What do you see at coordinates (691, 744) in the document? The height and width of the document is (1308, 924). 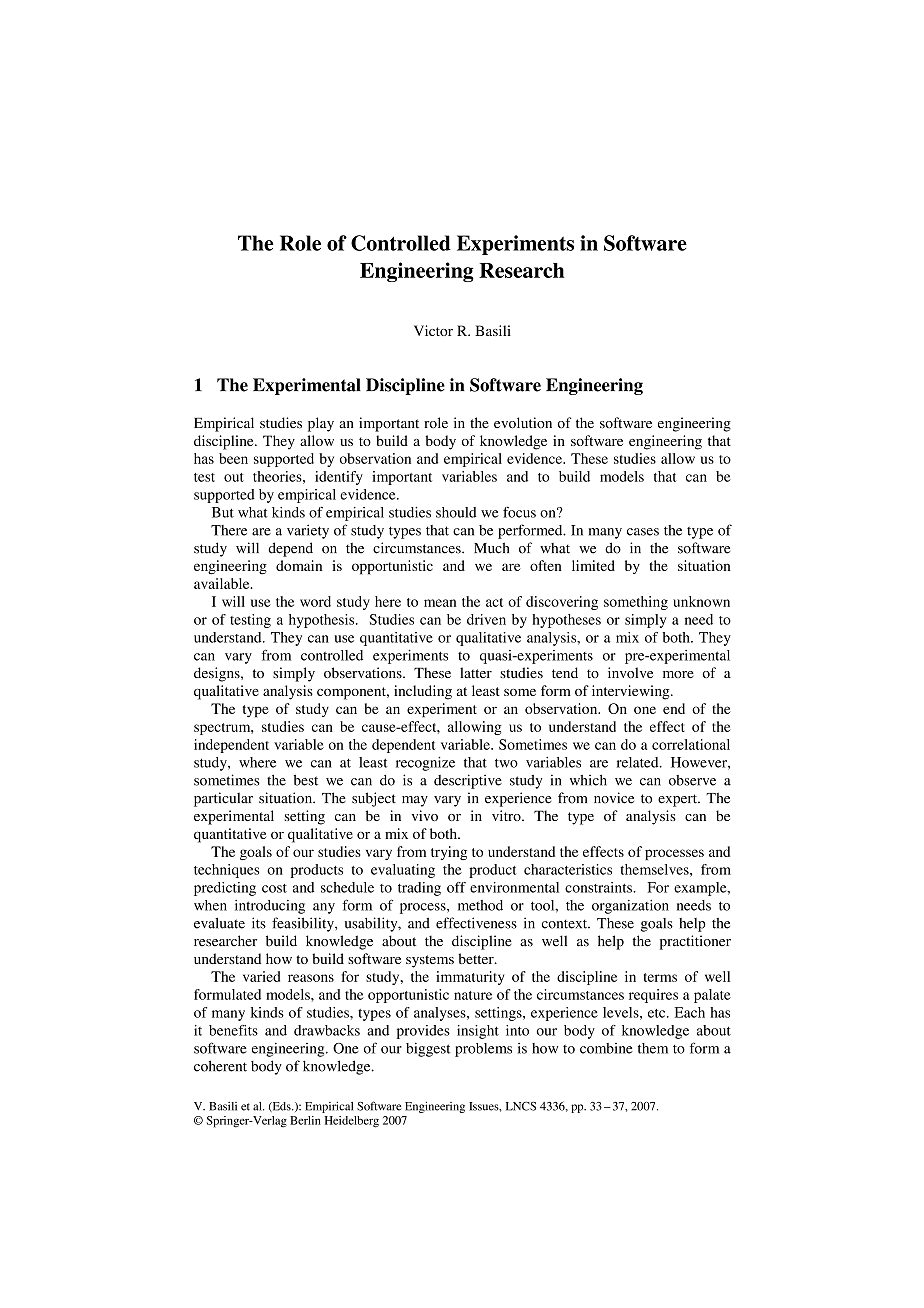 I see `correlational` at bounding box center [691, 744].
